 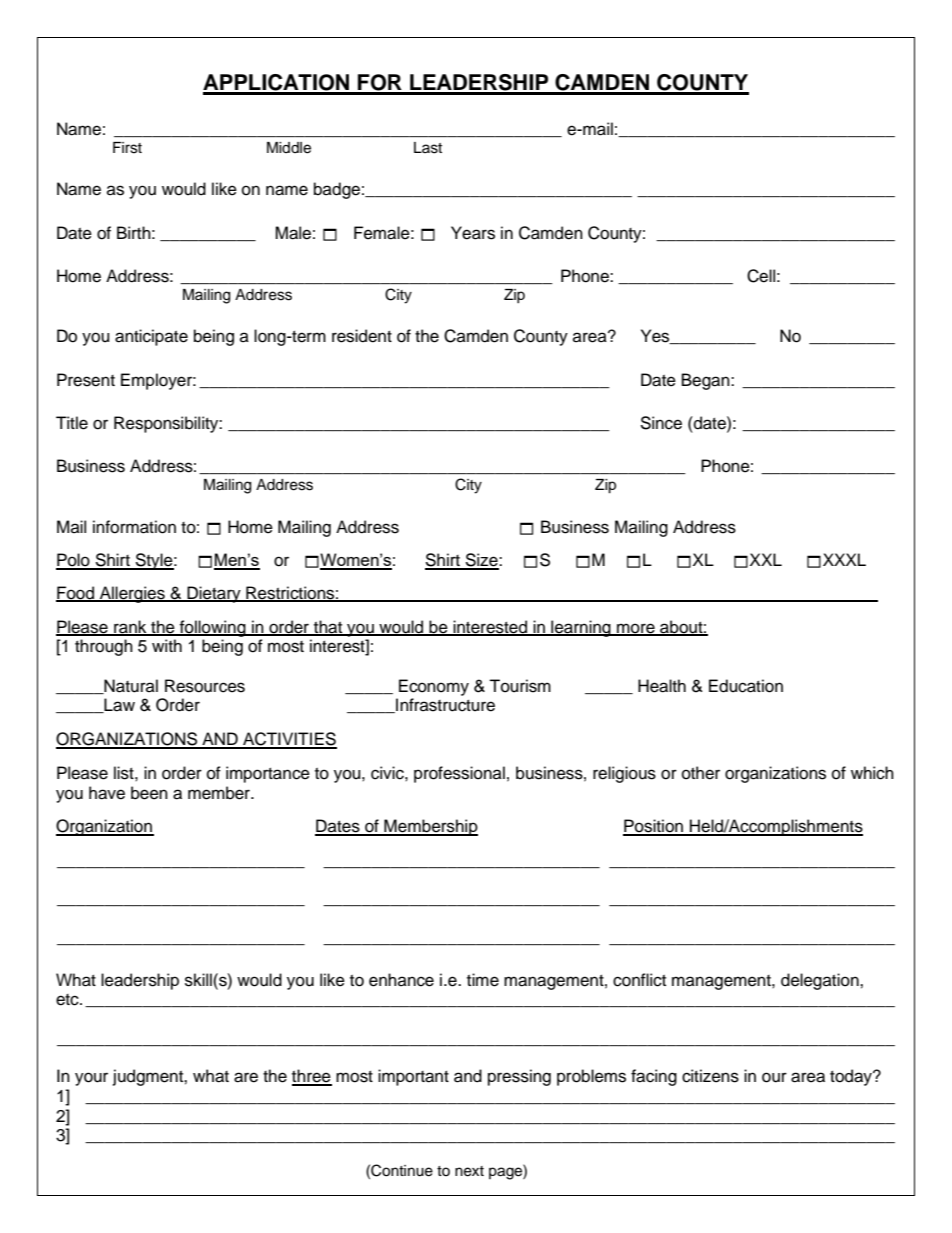 What do you see at coordinates (473, 233) in the screenshot?
I see `Years` at bounding box center [473, 233].
